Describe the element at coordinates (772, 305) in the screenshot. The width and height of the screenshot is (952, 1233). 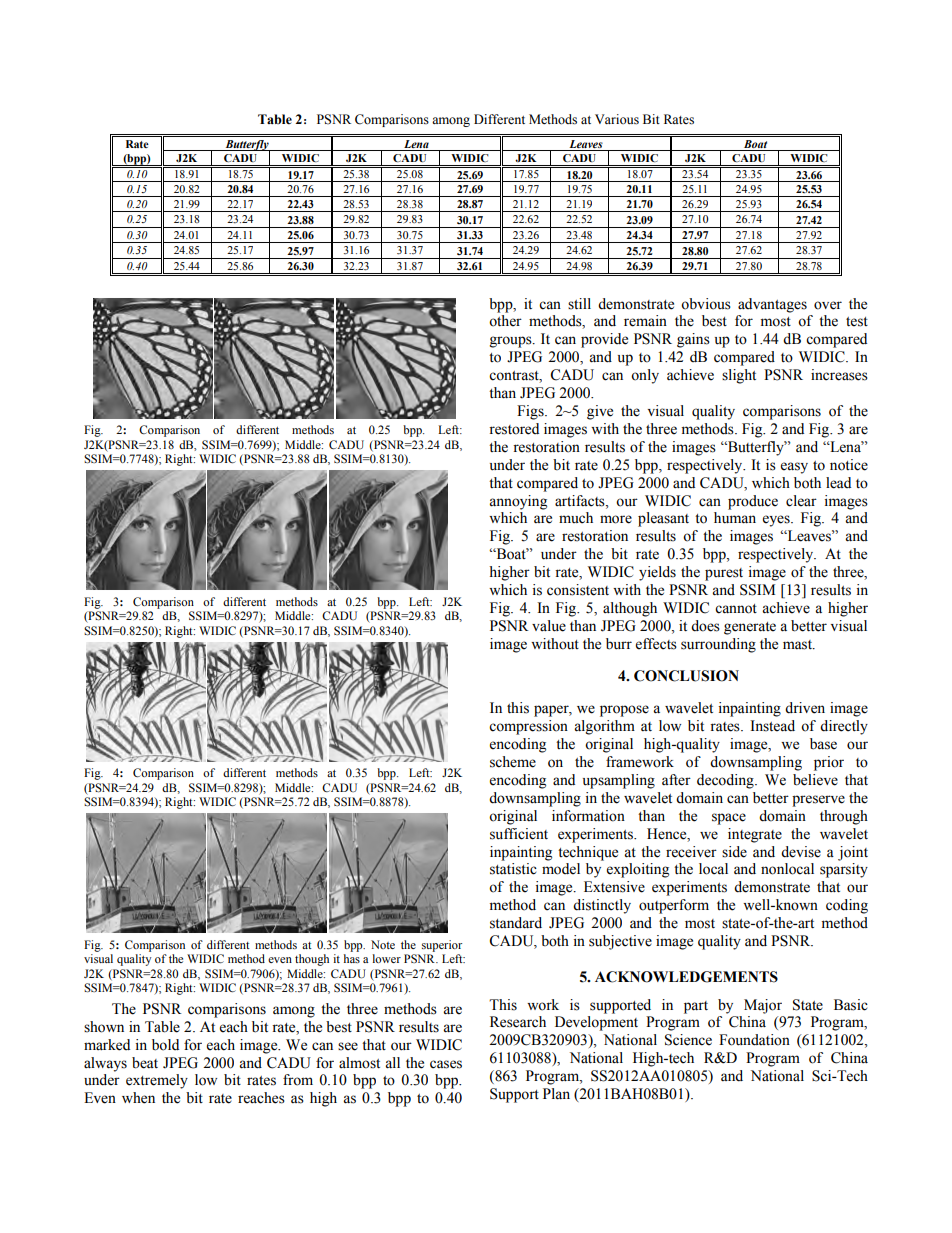
I see `advantages` at that location.
